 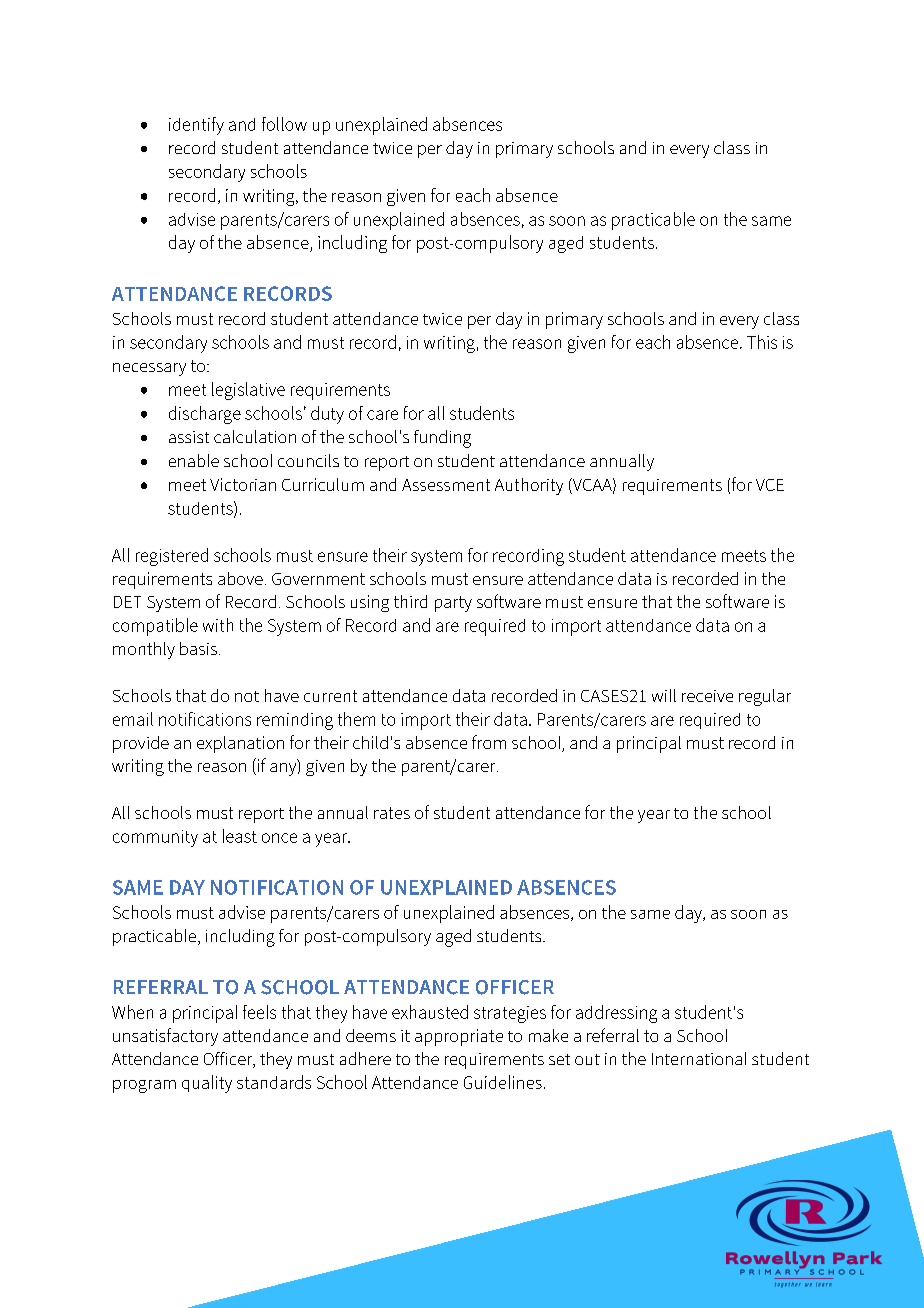 What do you see at coordinates (196, 126) in the document?
I see `identify` at bounding box center [196, 126].
